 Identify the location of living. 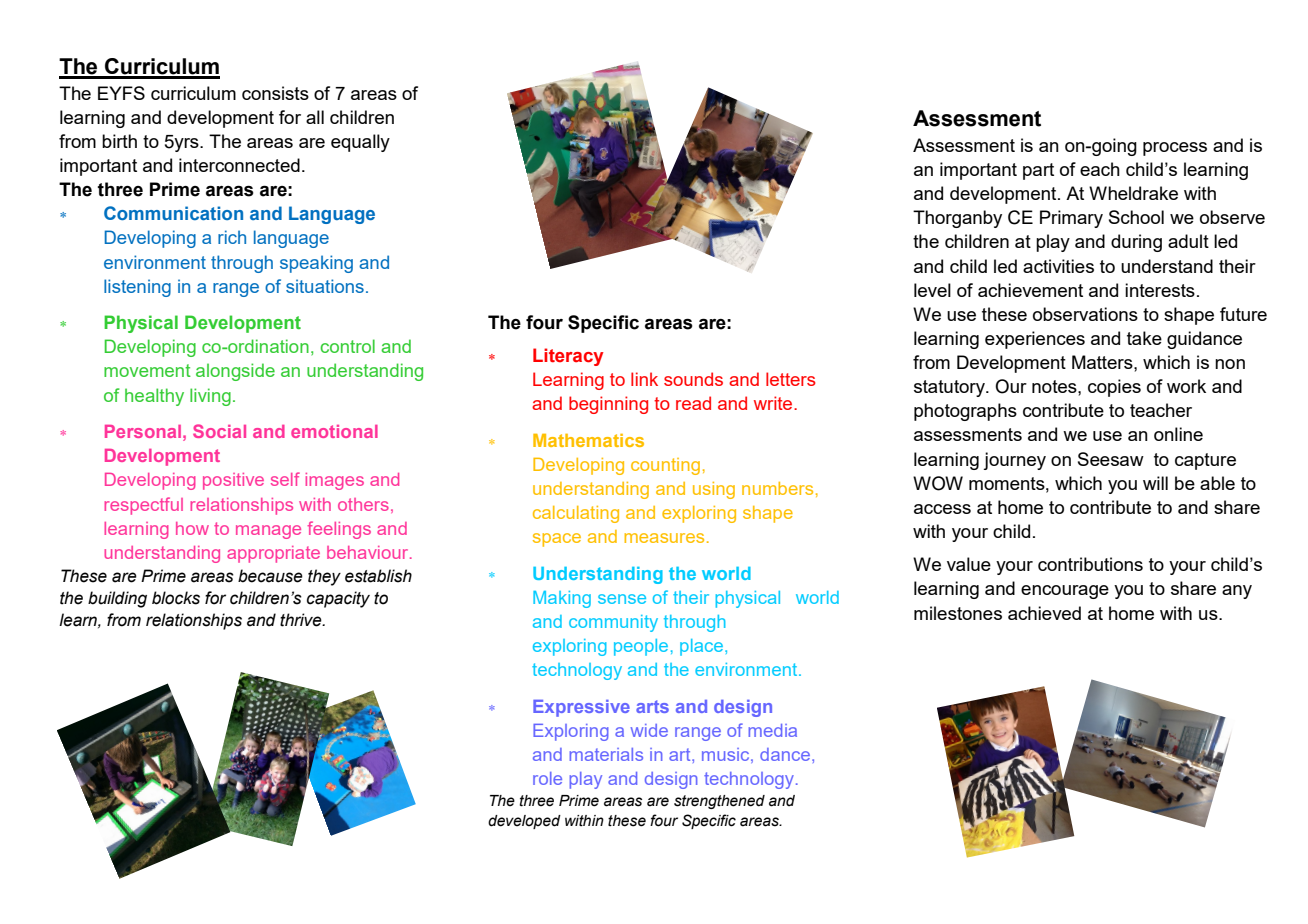
(210, 397).
